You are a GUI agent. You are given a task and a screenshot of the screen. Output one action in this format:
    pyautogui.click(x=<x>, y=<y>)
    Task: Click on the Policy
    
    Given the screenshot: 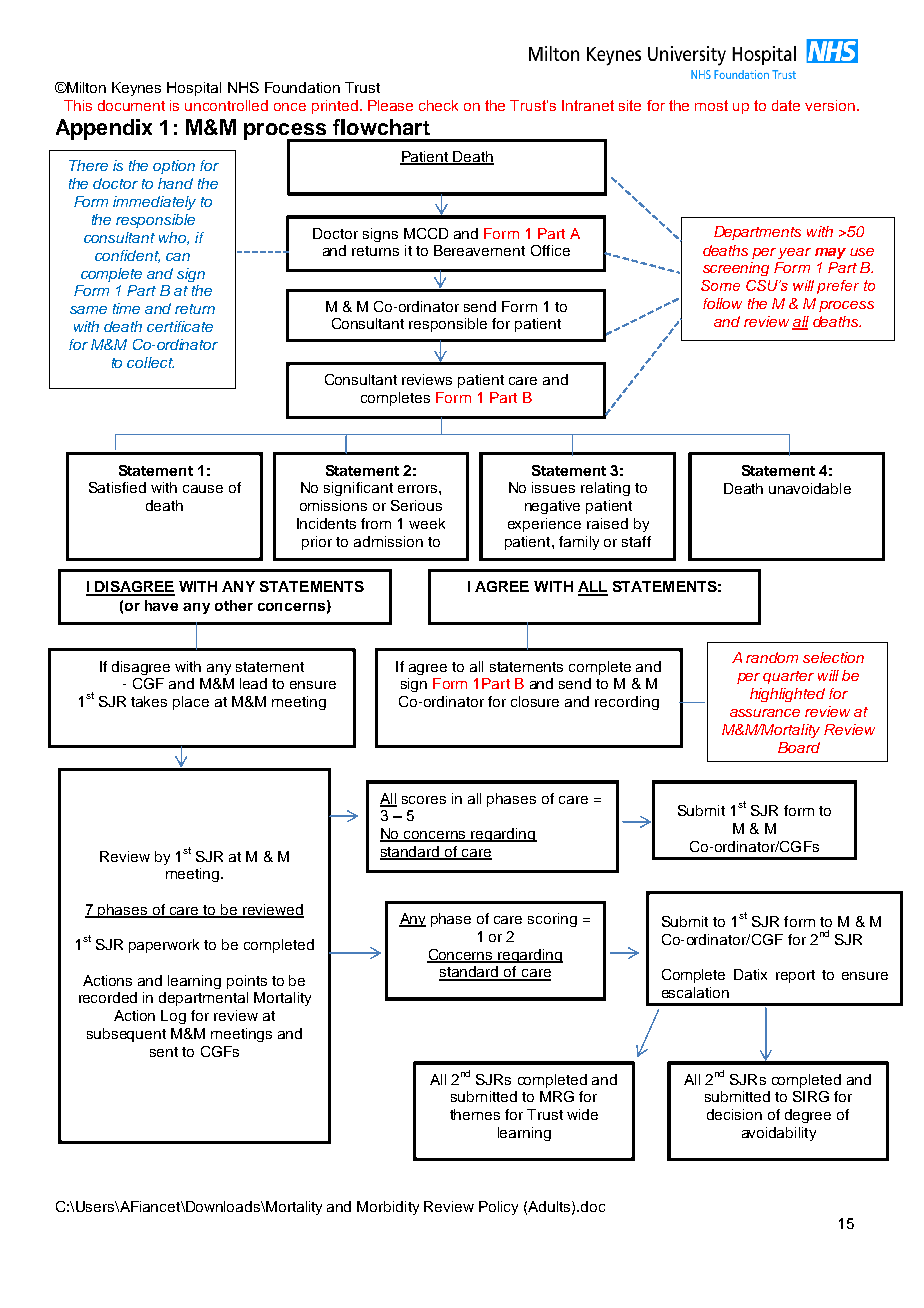 What is the action you would take?
    pyautogui.click(x=498, y=1208)
